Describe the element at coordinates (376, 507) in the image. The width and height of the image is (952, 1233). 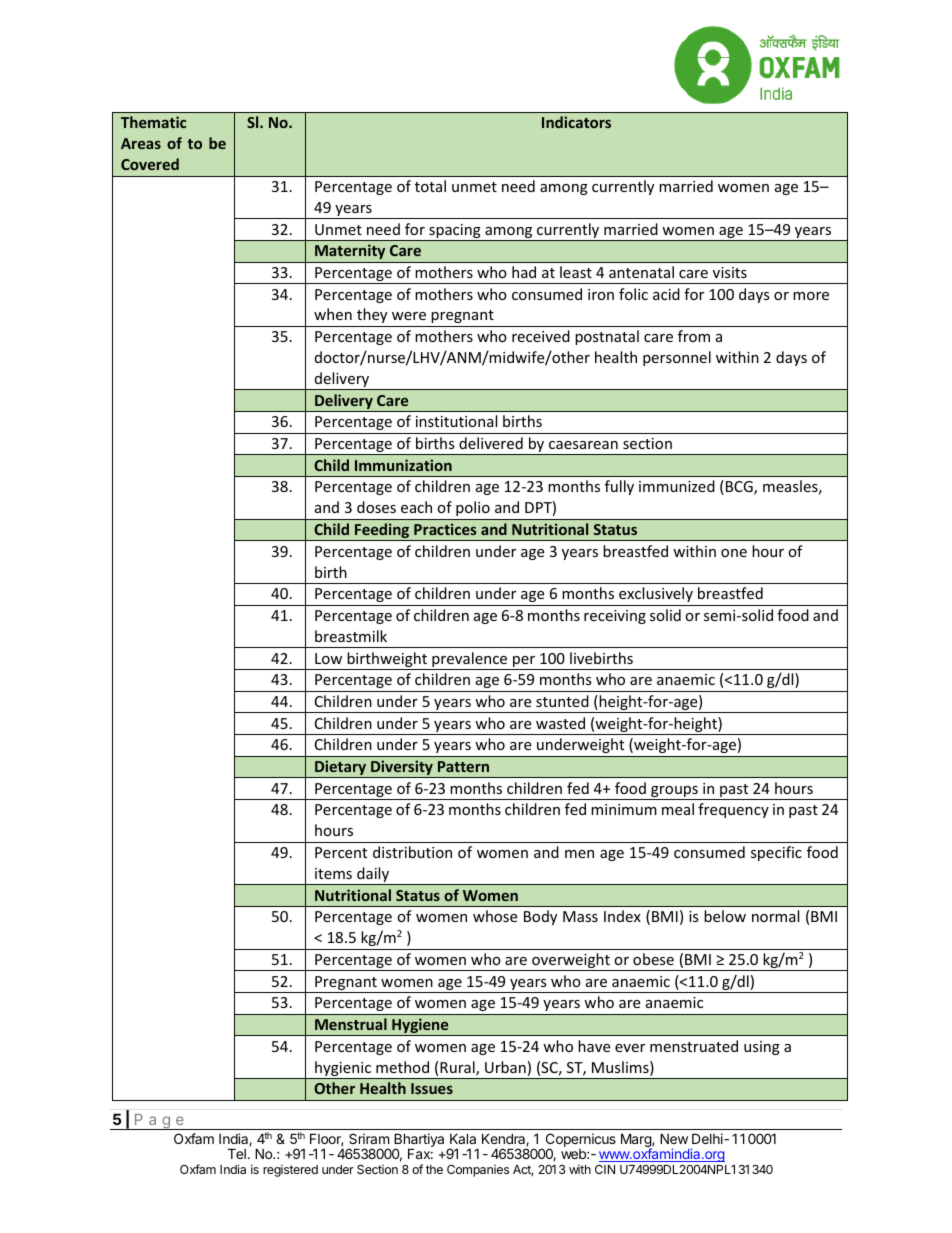
I see `doses` at that location.
